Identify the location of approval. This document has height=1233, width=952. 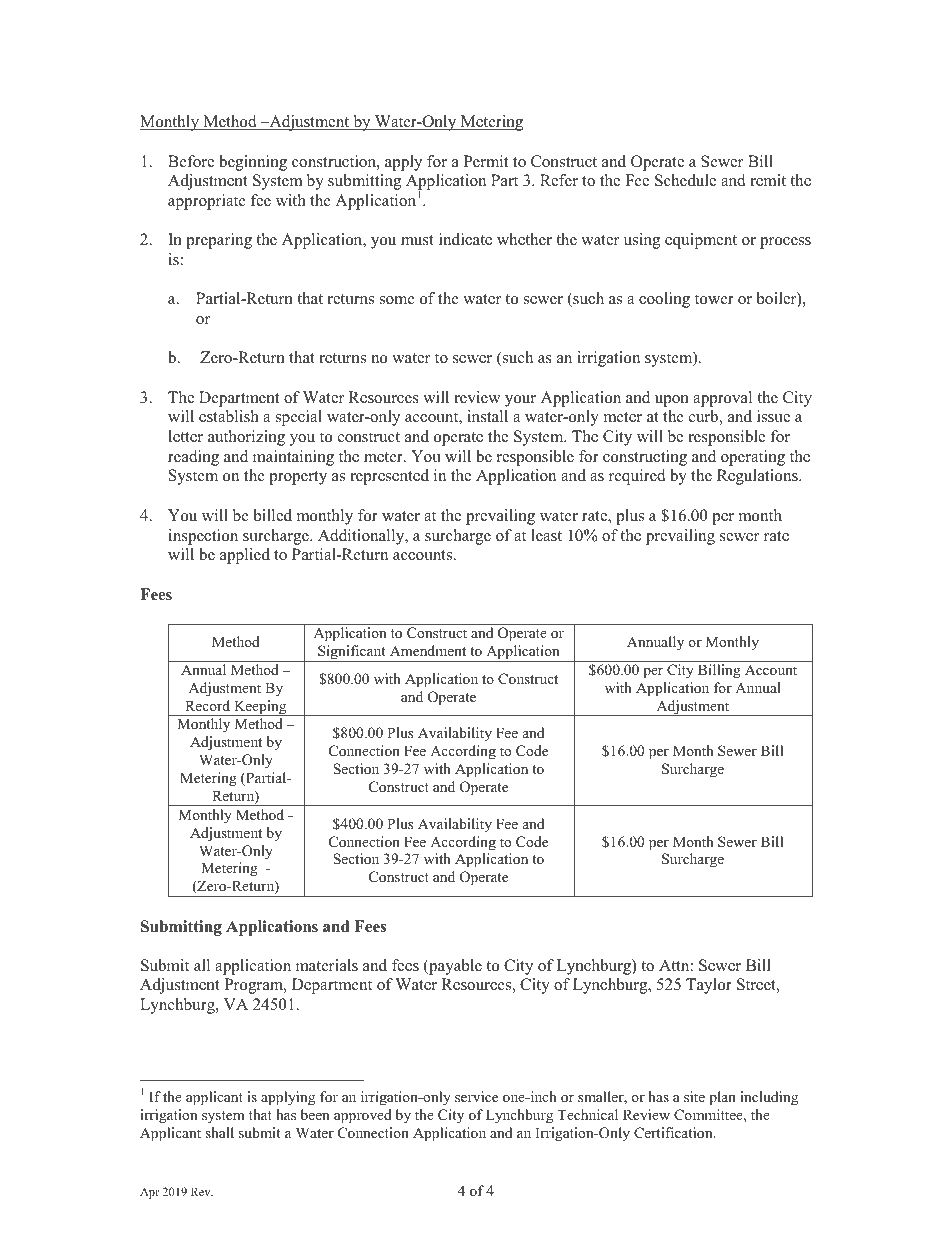
(722, 399).
